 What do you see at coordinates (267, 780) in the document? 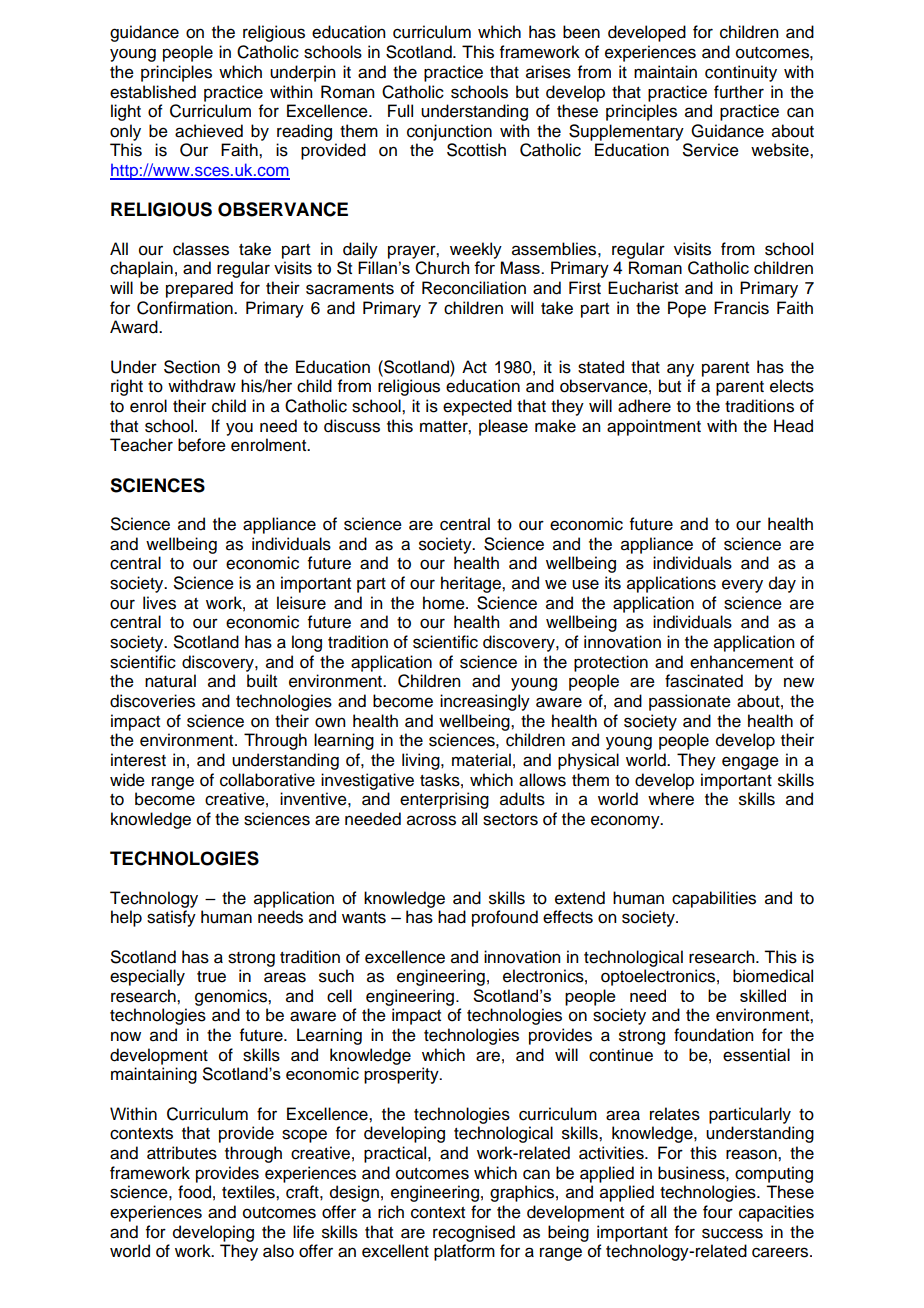
I see `collaborative` at bounding box center [267, 780].
